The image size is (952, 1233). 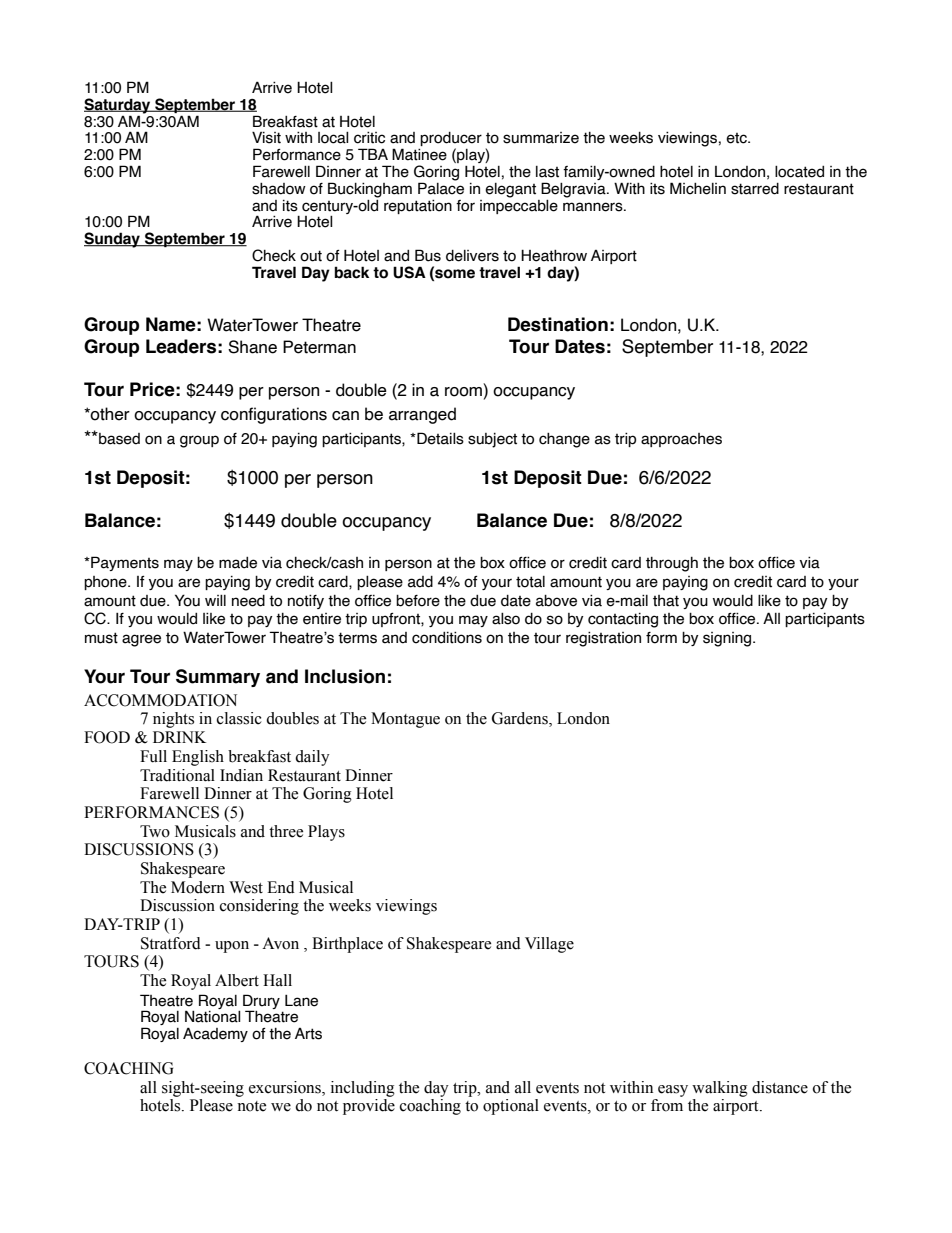 I want to click on signing, so click(x=728, y=639).
